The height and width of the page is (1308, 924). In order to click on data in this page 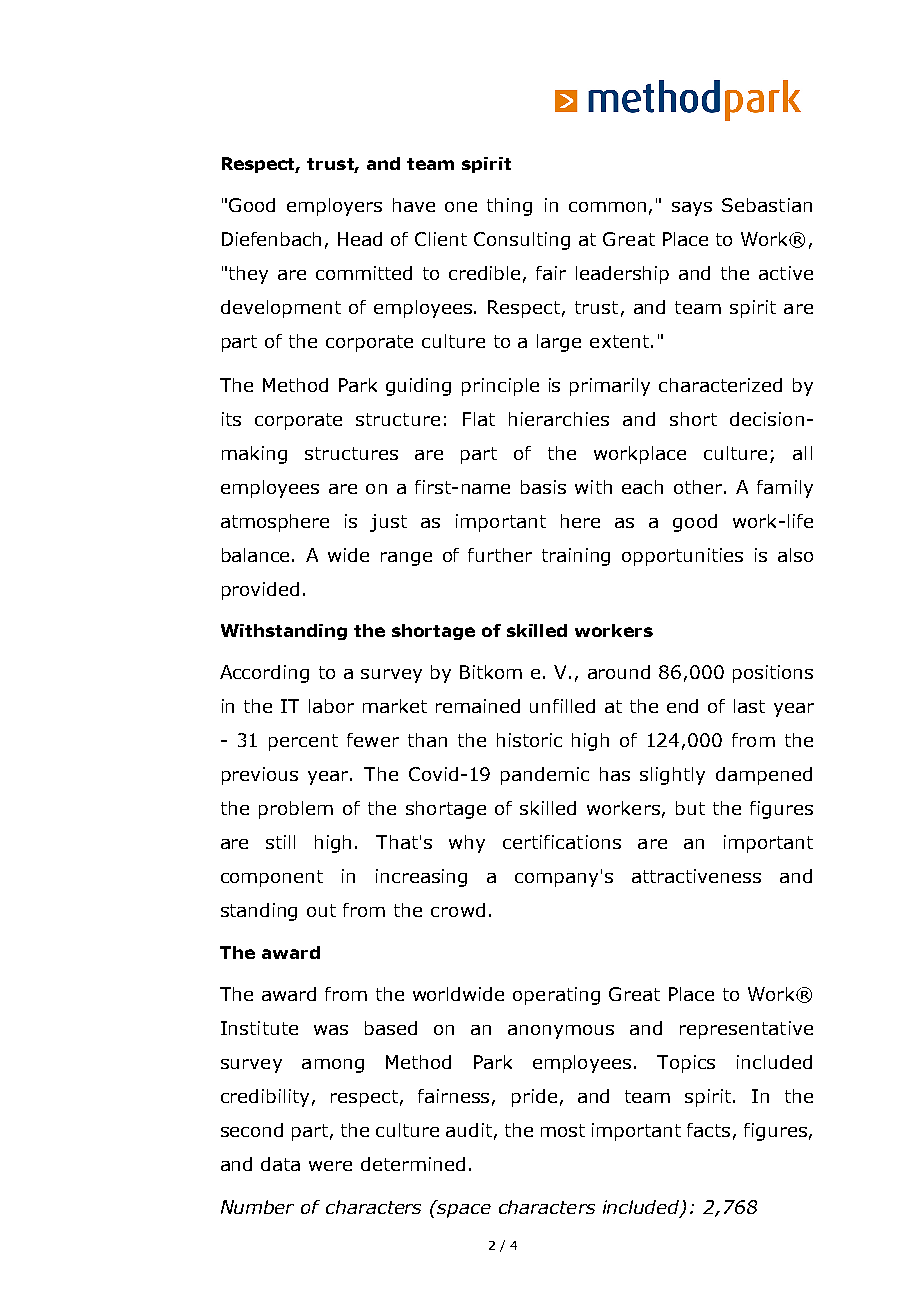, I will do `click(280, 1164)`.
